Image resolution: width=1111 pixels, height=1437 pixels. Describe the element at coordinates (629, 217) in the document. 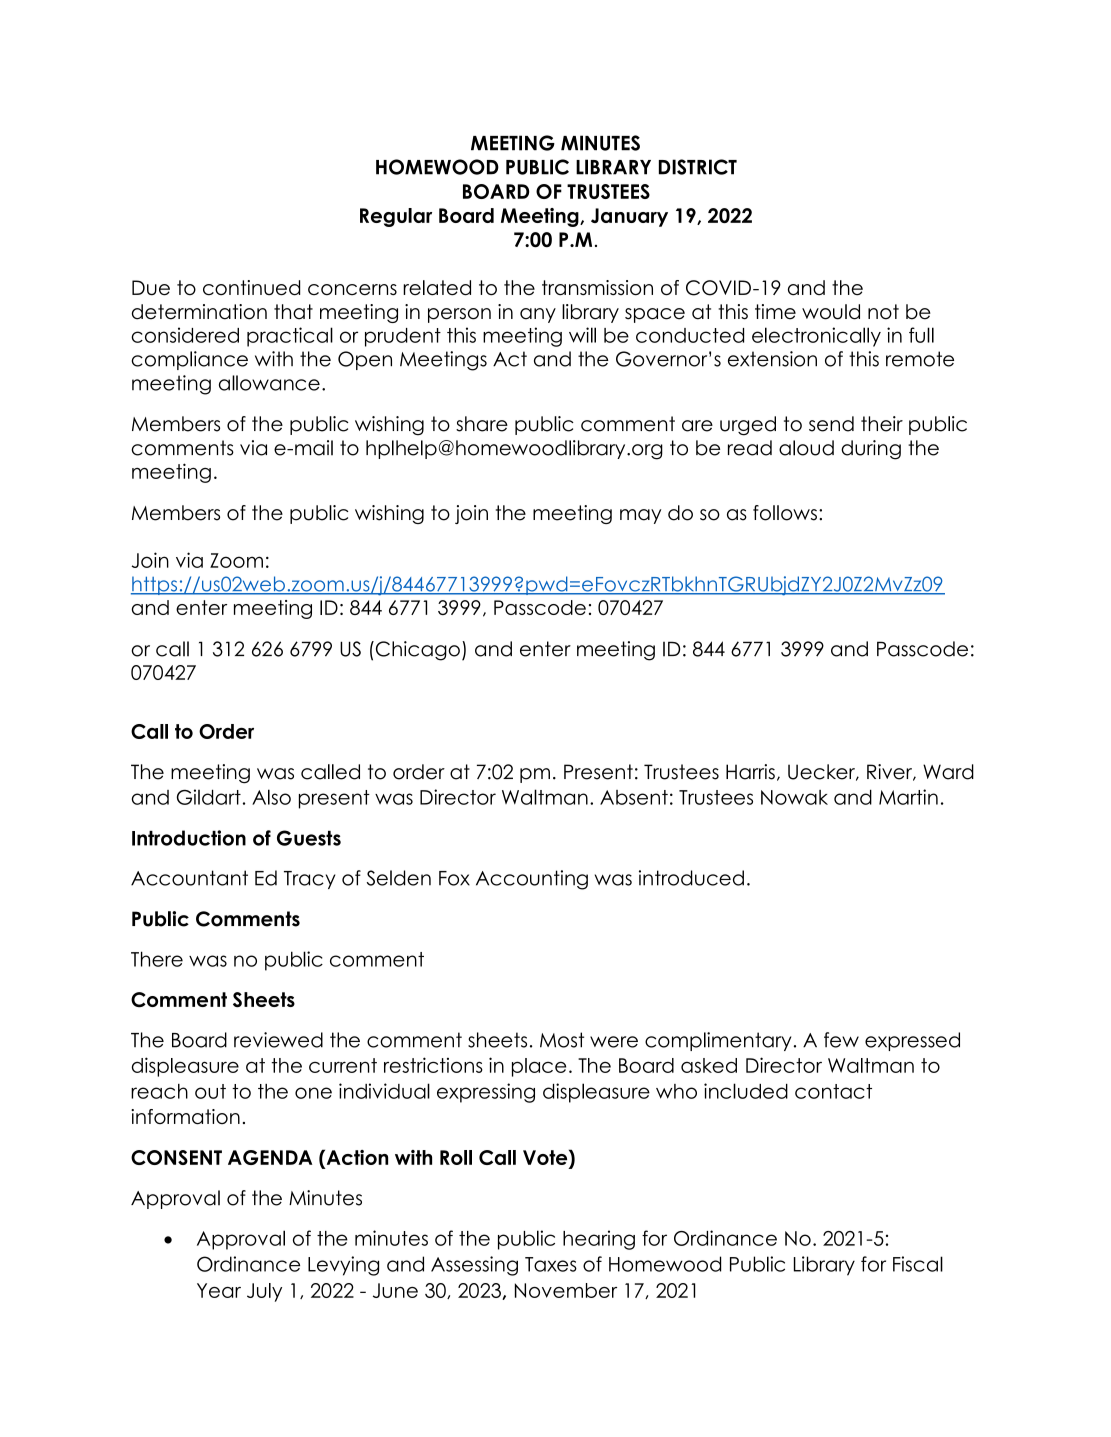

I see `January` at that location.
